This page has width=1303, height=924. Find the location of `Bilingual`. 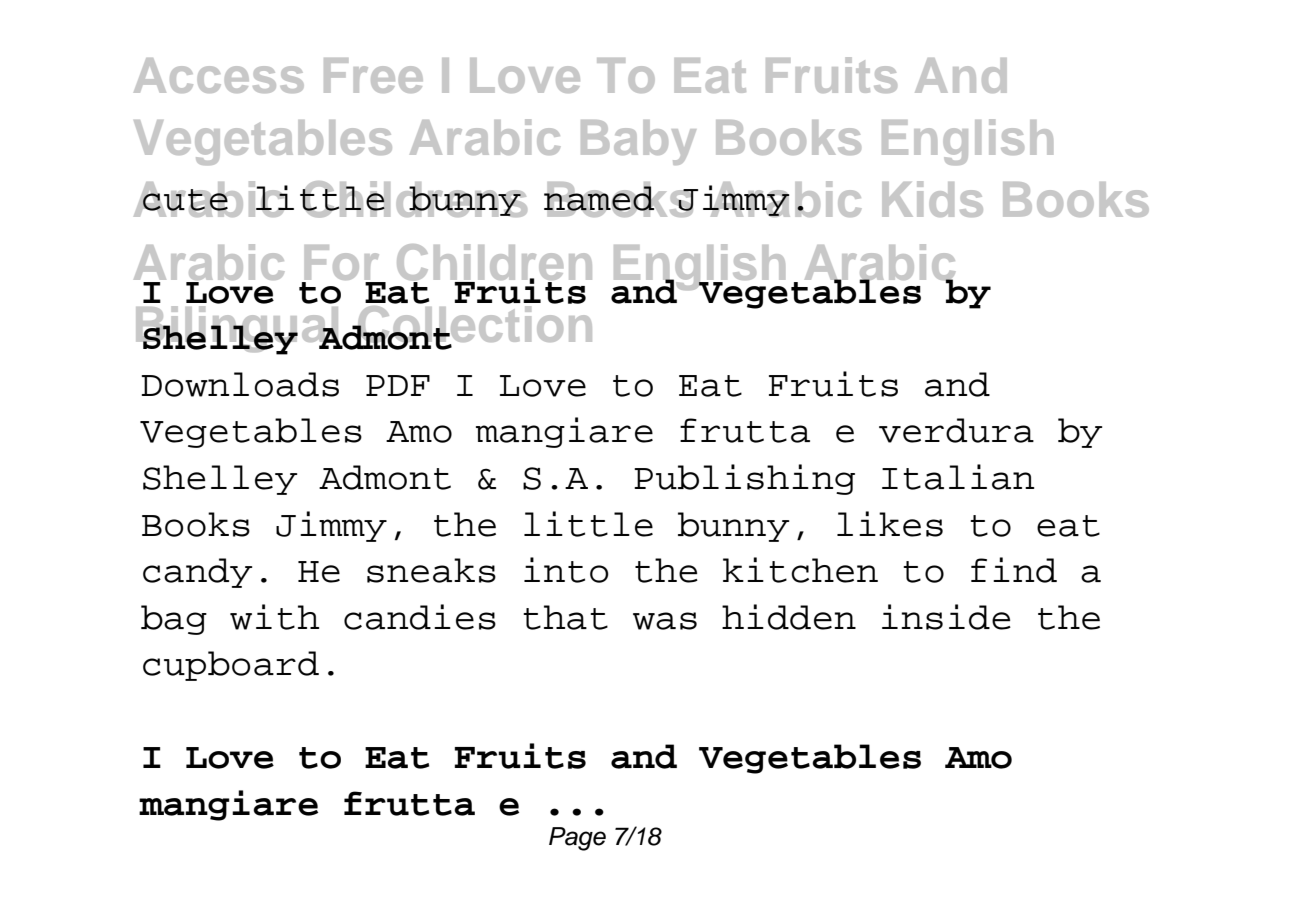

Bilingual is located at coordinates (238, 329).
